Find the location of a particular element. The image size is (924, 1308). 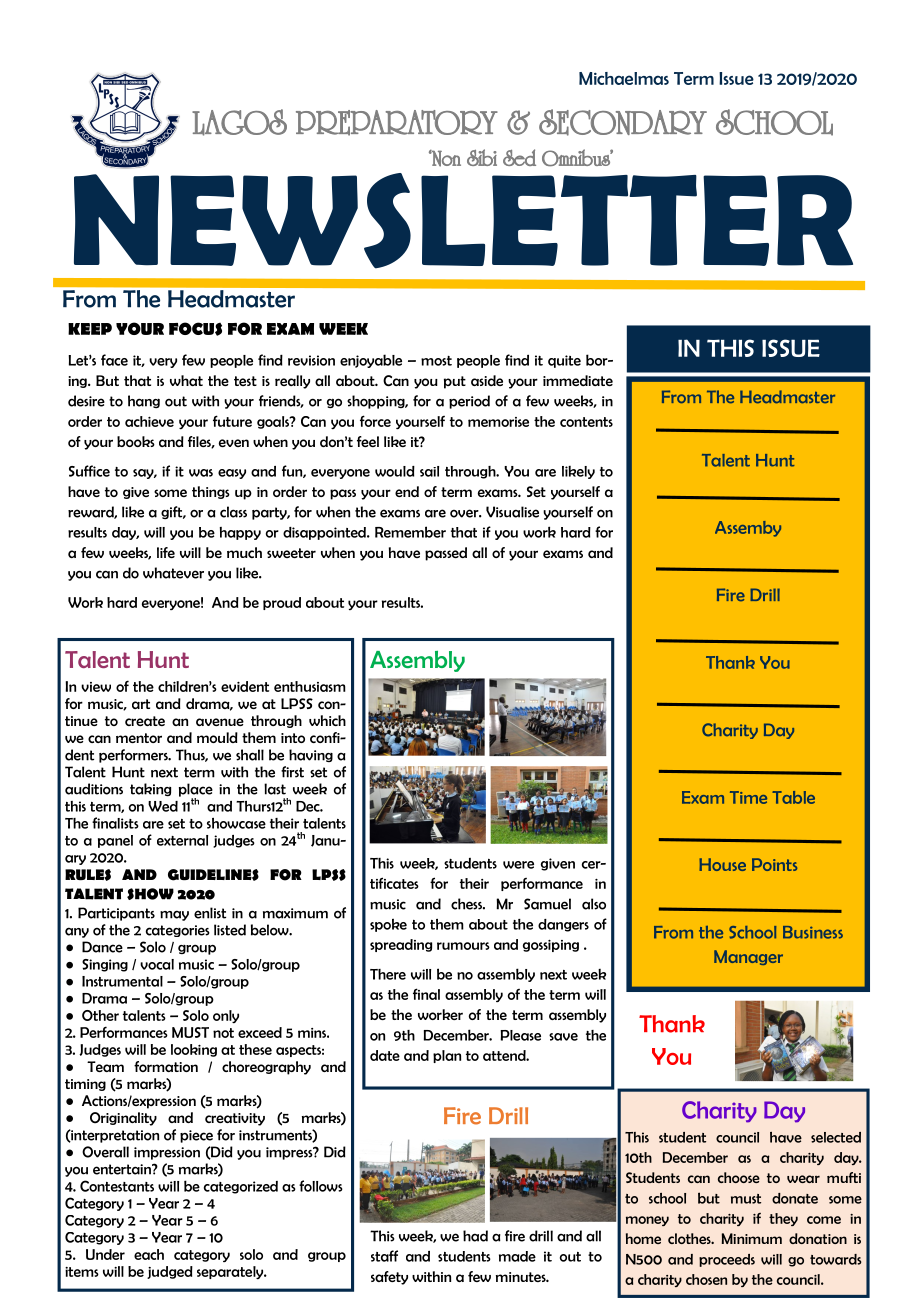

LAGOS is located at coordinates (239, 122).
